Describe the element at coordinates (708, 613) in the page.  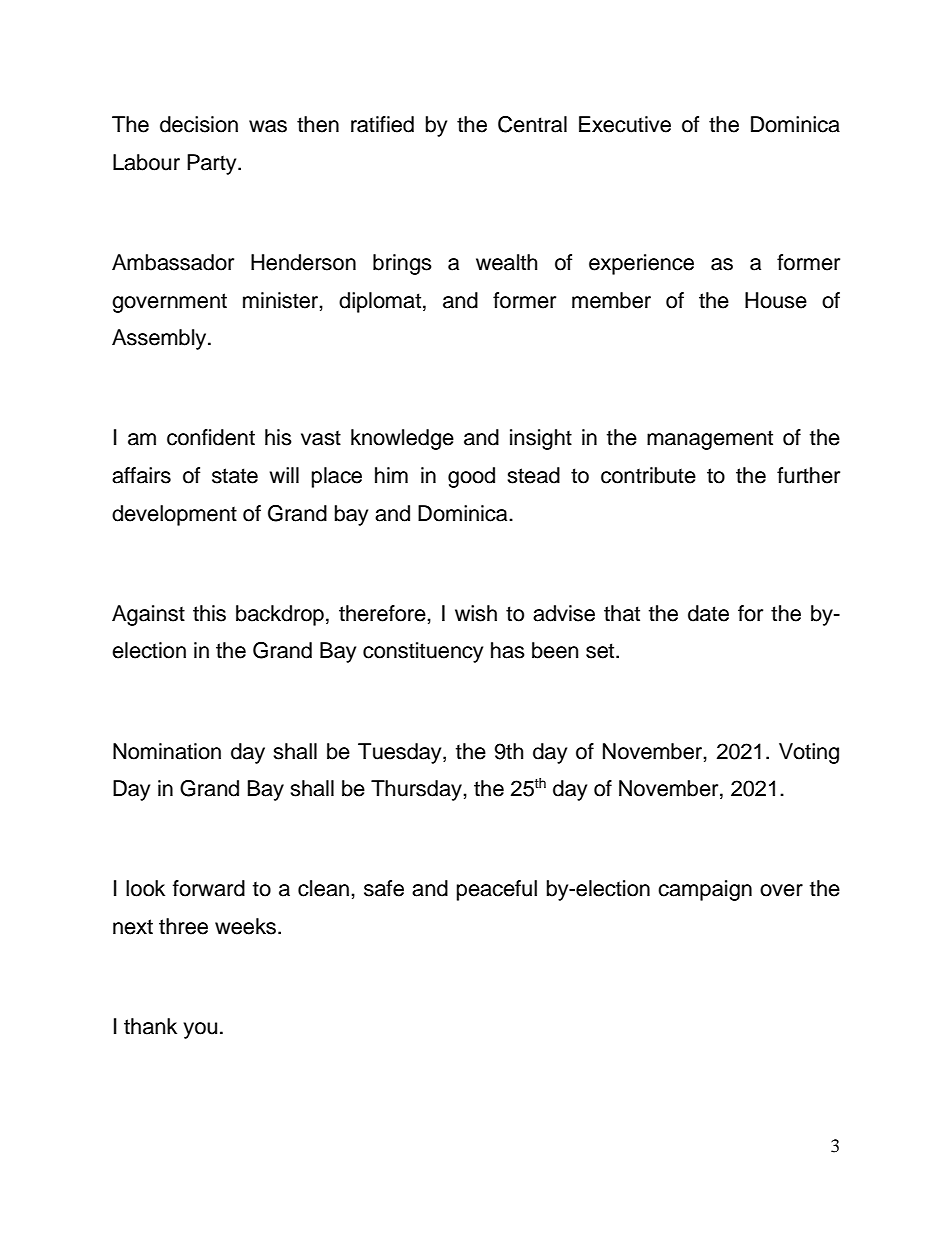
I see `date` at that location.
